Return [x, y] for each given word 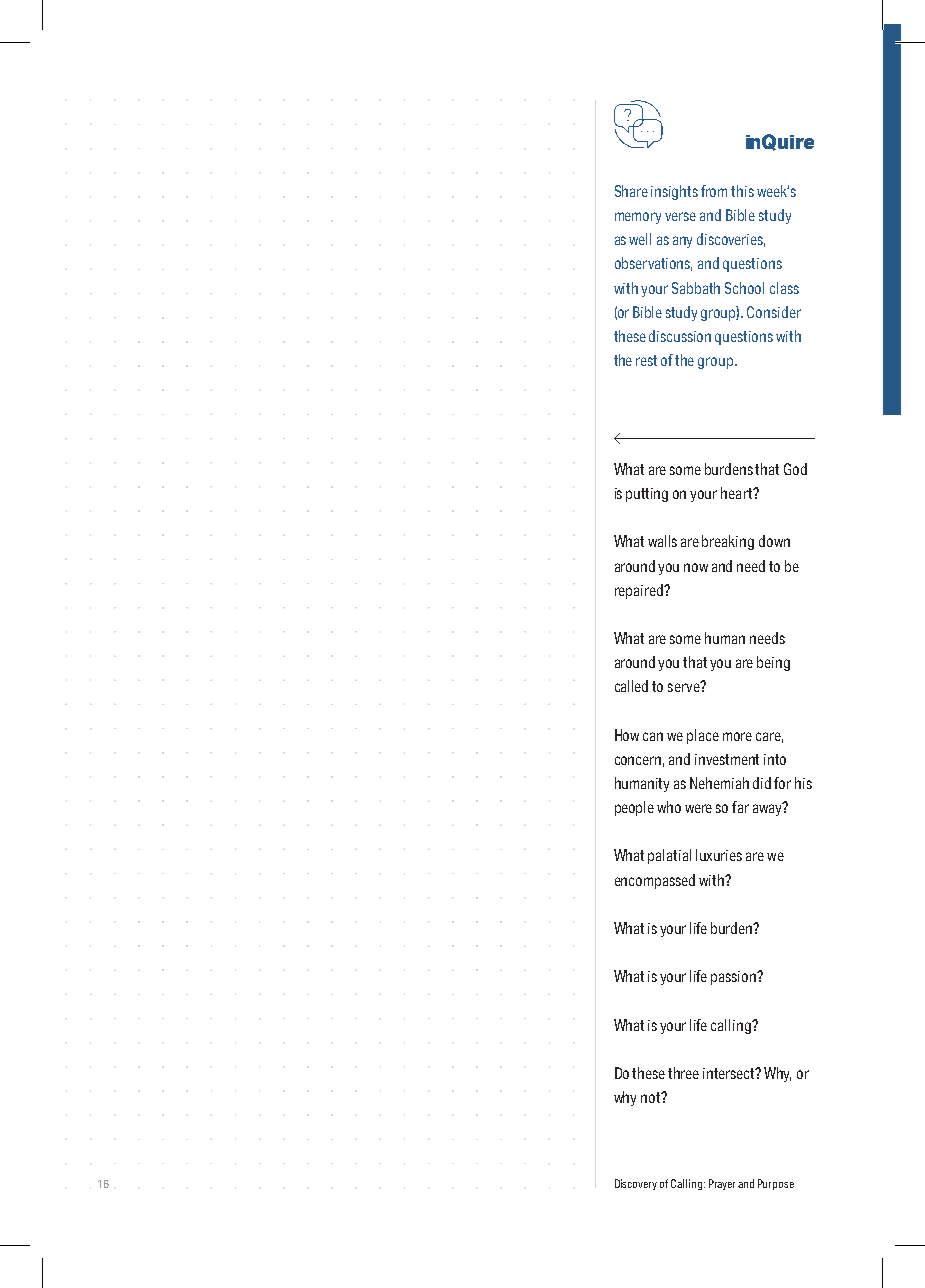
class [784, 288]
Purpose [776, 1184]
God [795, 469]
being [773, 663]
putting [647, 495]
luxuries [719, 855]
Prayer [722, 1184]
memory [638, 218]
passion [735, 978]
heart [738, 493]
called [631, 686]
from [714, 191]
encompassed [655, 881]
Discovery [636, 1184]
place [703, 736]
